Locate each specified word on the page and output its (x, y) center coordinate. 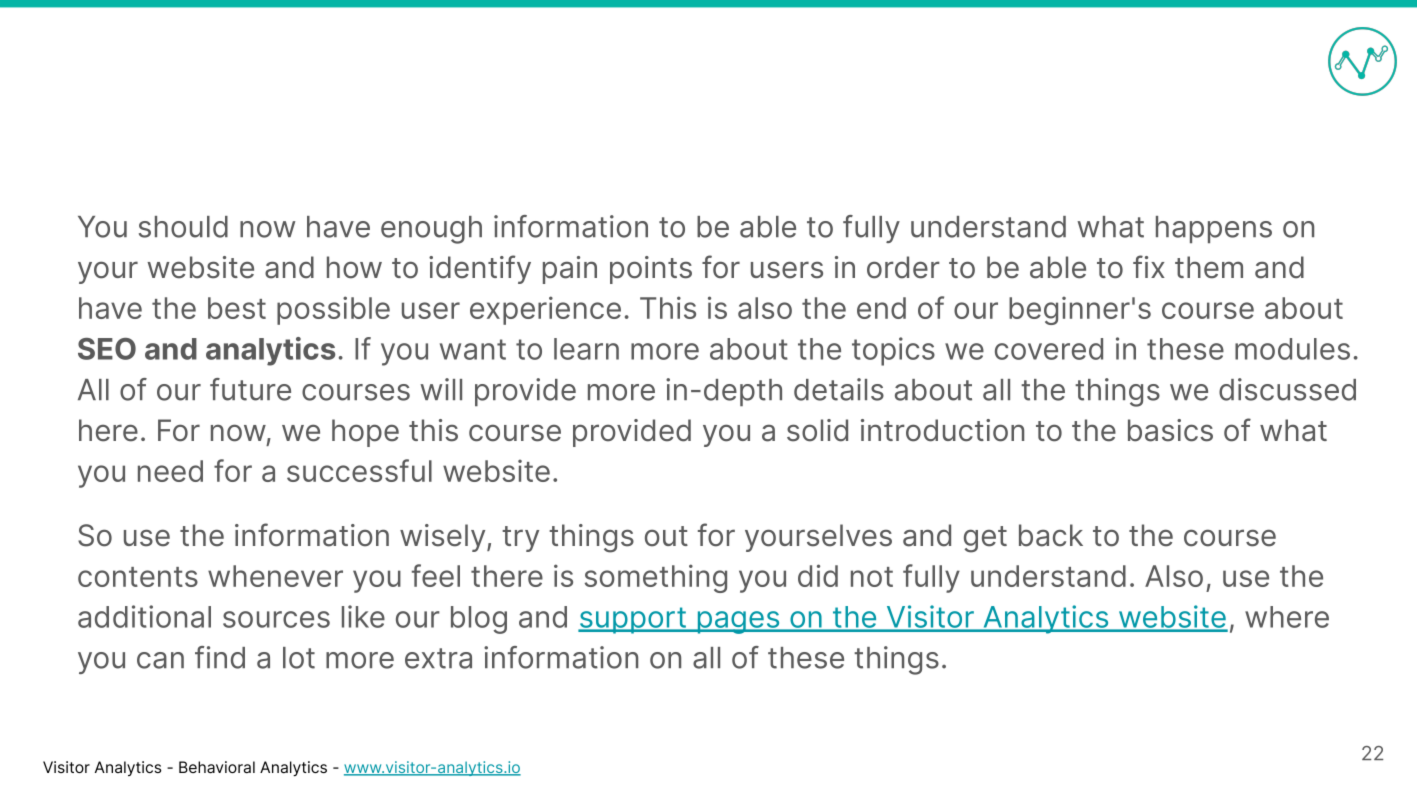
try (520, 539)
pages (738, 622)
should (183, 227)
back (1051, 535)
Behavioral (217, 767)
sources (276, 619)
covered (1049, 349)
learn (586, 349)
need (170, 471)
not (872, 577)
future (250, 389)
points (651, 270)
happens (1214, 229)
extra (438, 658)
